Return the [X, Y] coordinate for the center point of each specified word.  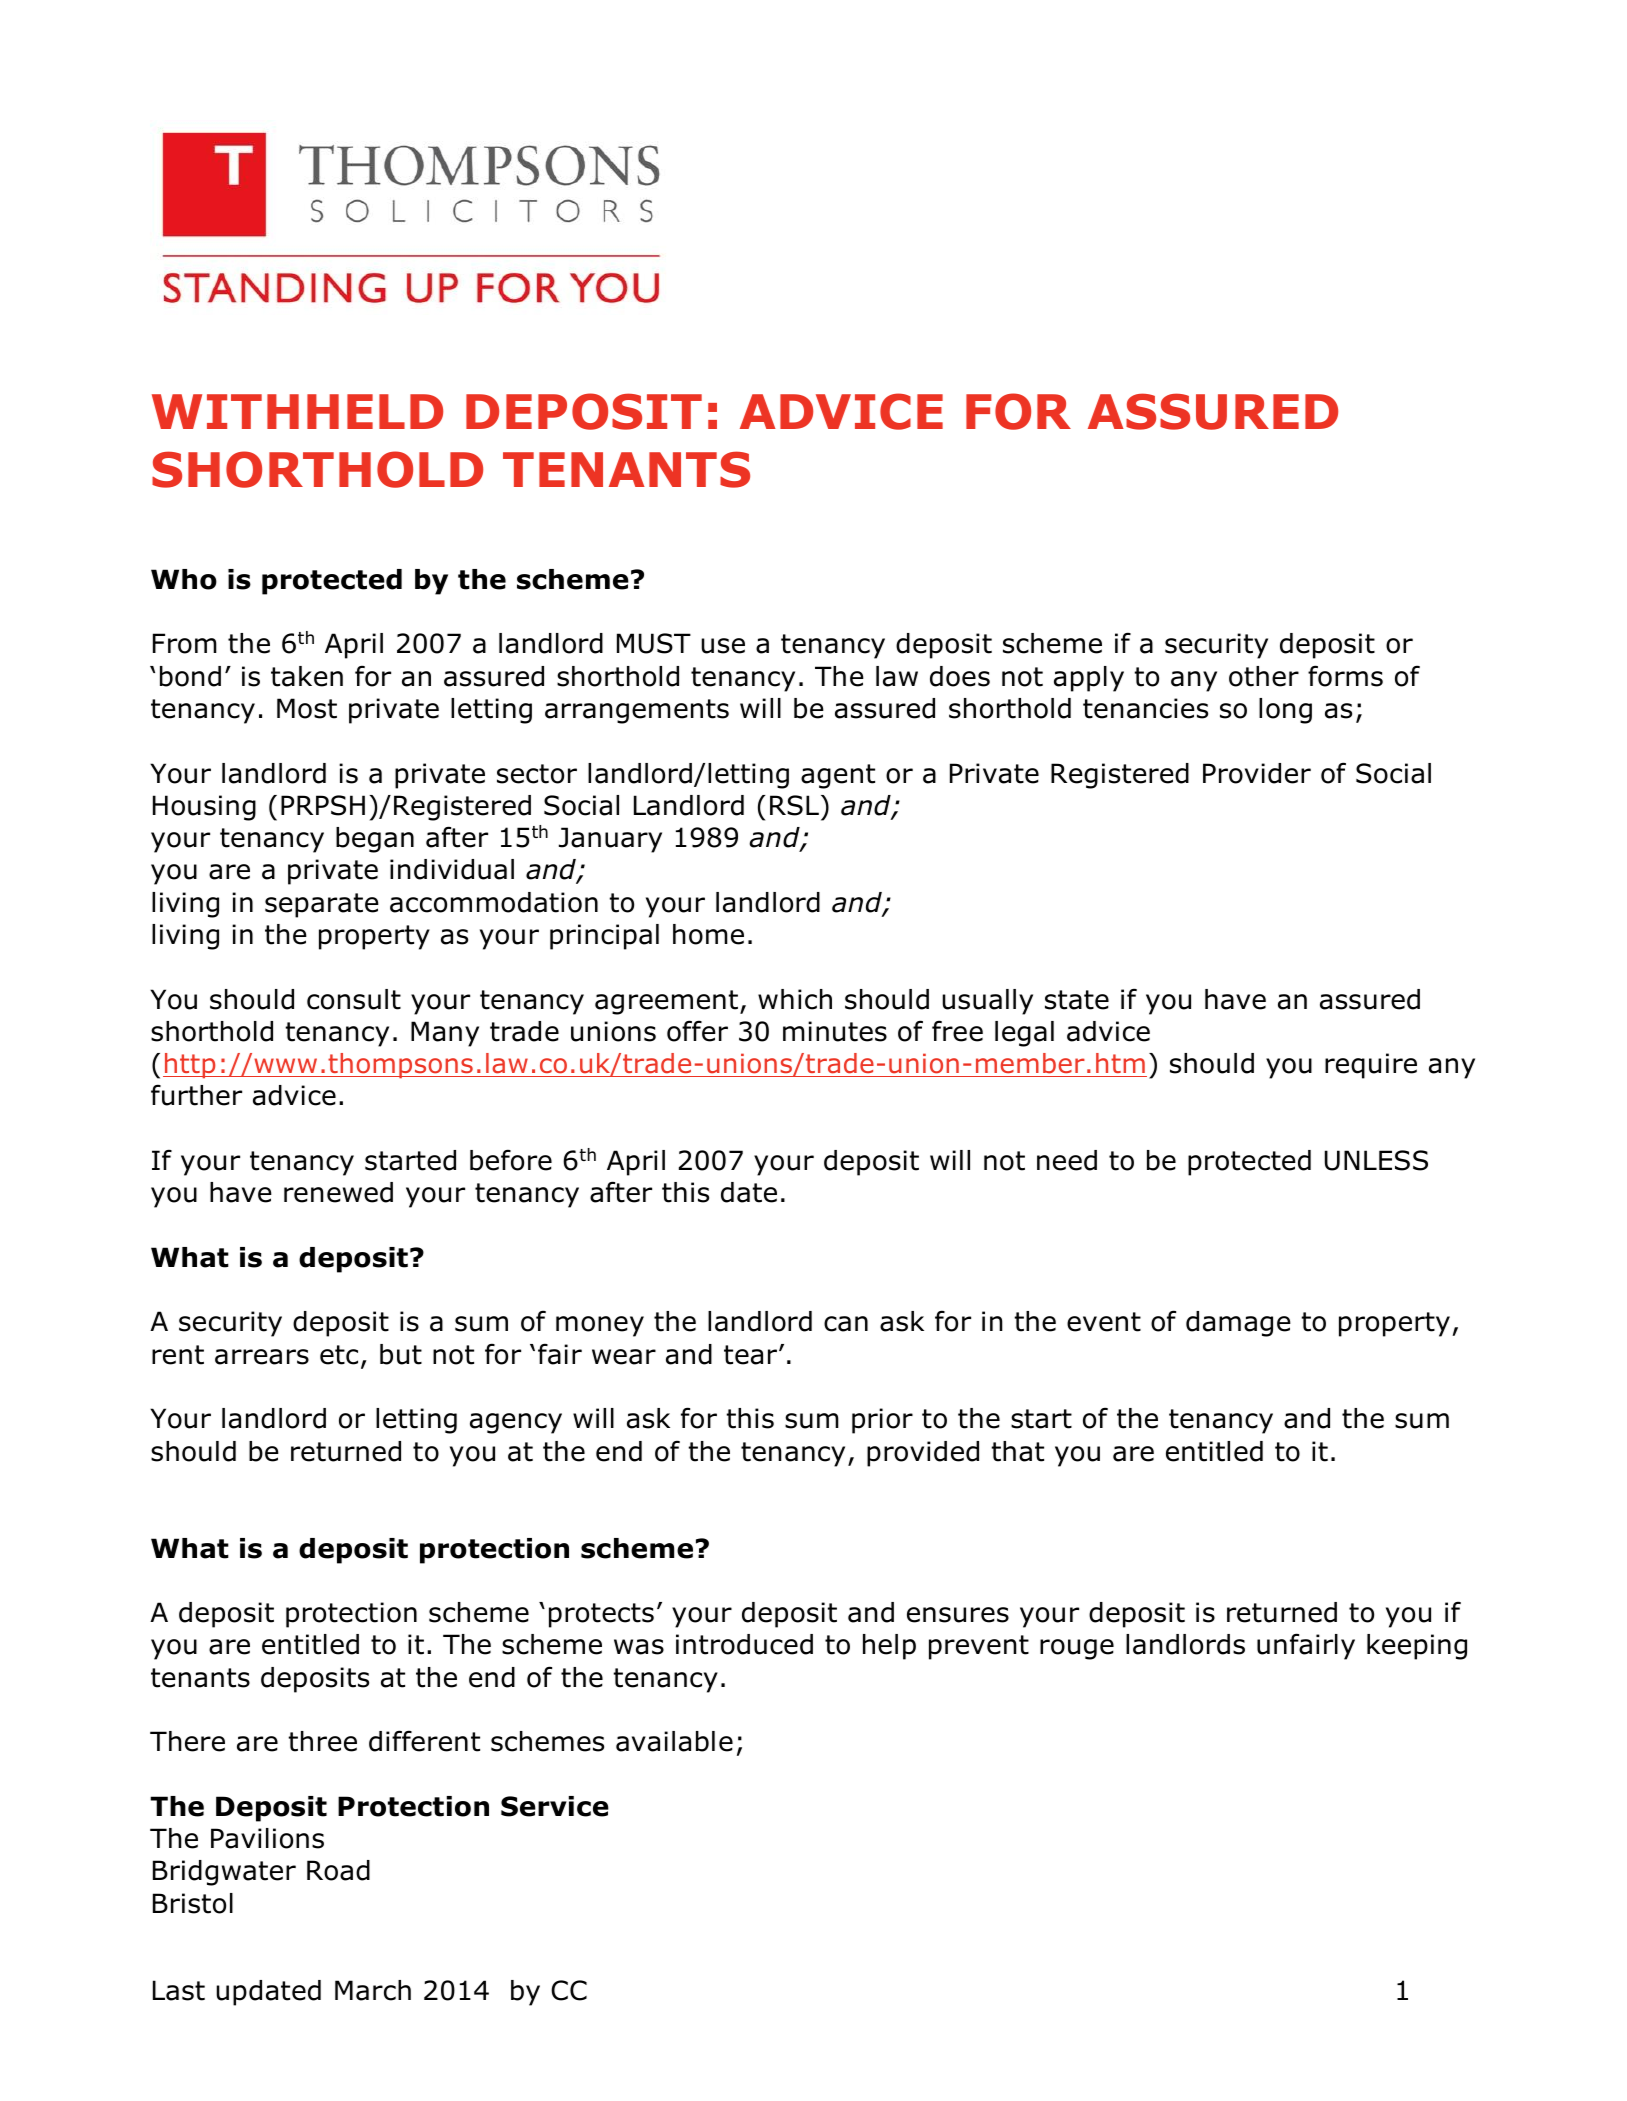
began [375, 840]
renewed [338, 1192]
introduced [744, 1644]
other [1264, 676]
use [723, 646]
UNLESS [1376, 1160]
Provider [1257, 773]
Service [555, 1806]
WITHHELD [297, 411]
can [846, 1324]
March [373, 1990]
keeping [1417, 1647]
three [322, 1741]
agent [838, 776]
